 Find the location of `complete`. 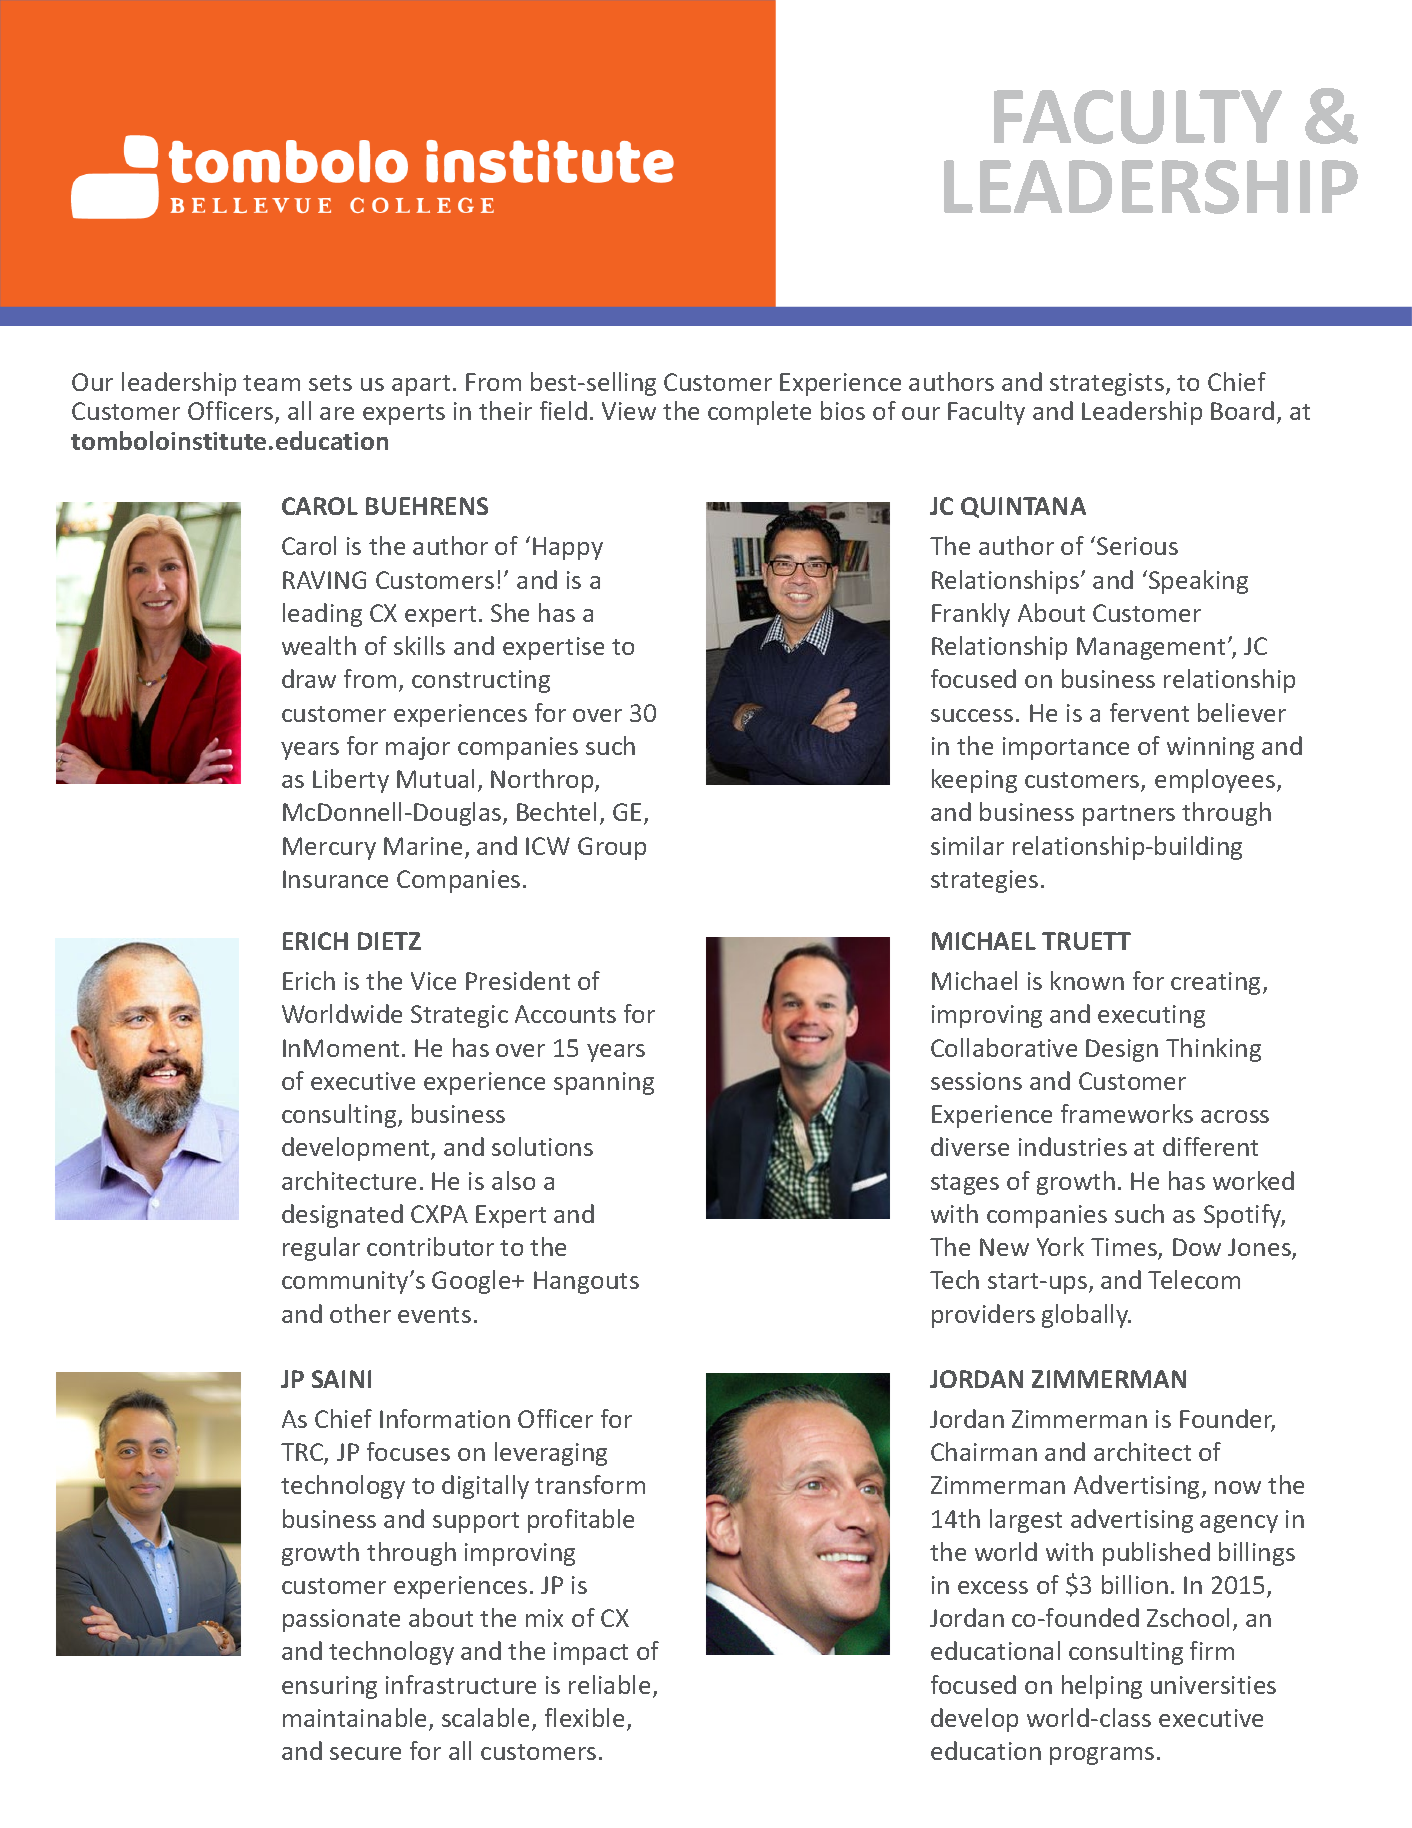

complete is located at coordinates (759, 413).
